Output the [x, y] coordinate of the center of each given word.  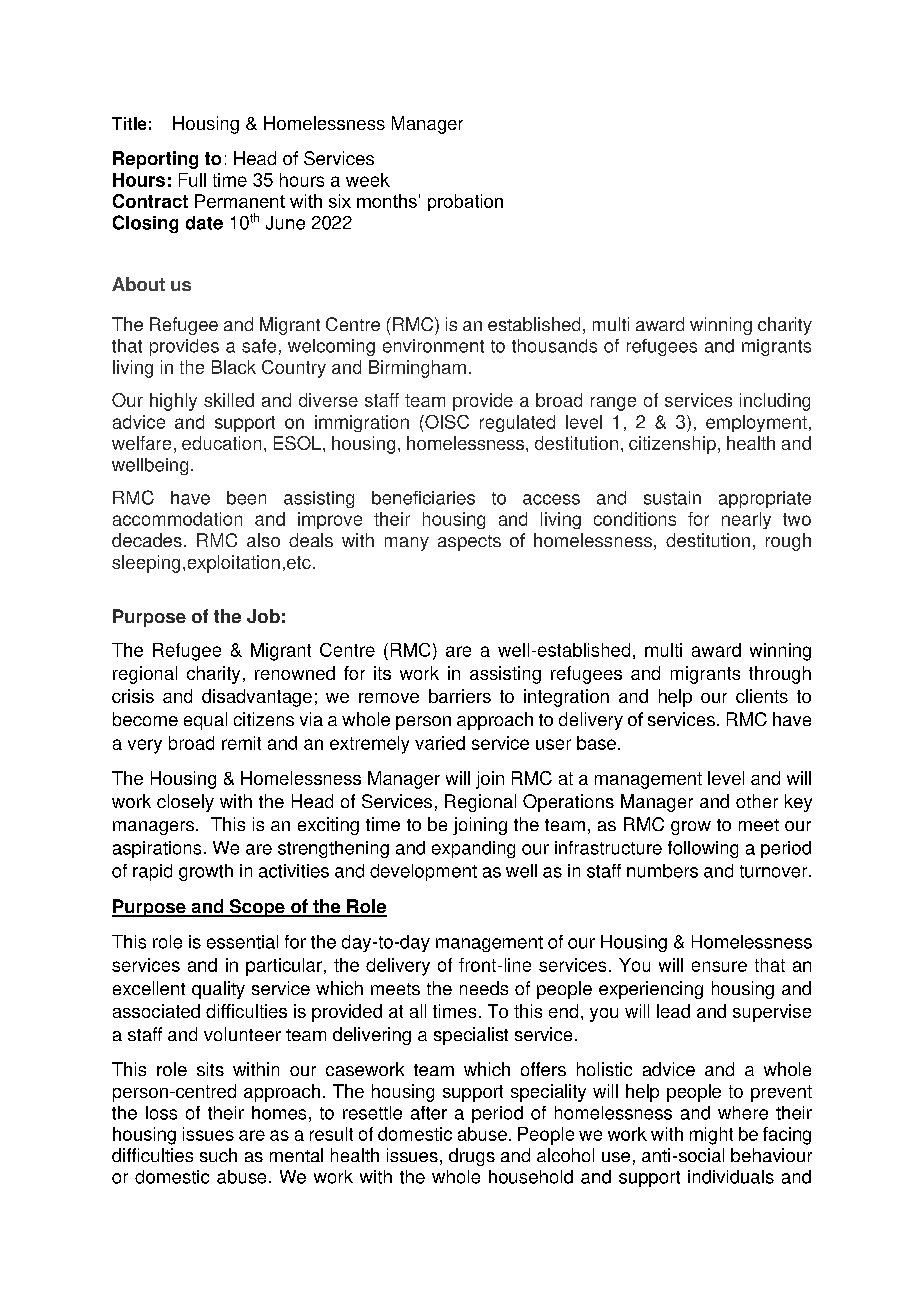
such [218, 1155]
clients [762, 696]
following [703, 849]
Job [263, 616]
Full [192, 180]
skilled [229, 400]
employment [756, 423]
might [711, 1136]
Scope [257, 908]
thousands [554, 346]
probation [465, 202]
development [423, 872]
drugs [472, 1157]
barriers [460, 696]
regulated [517, 423]
